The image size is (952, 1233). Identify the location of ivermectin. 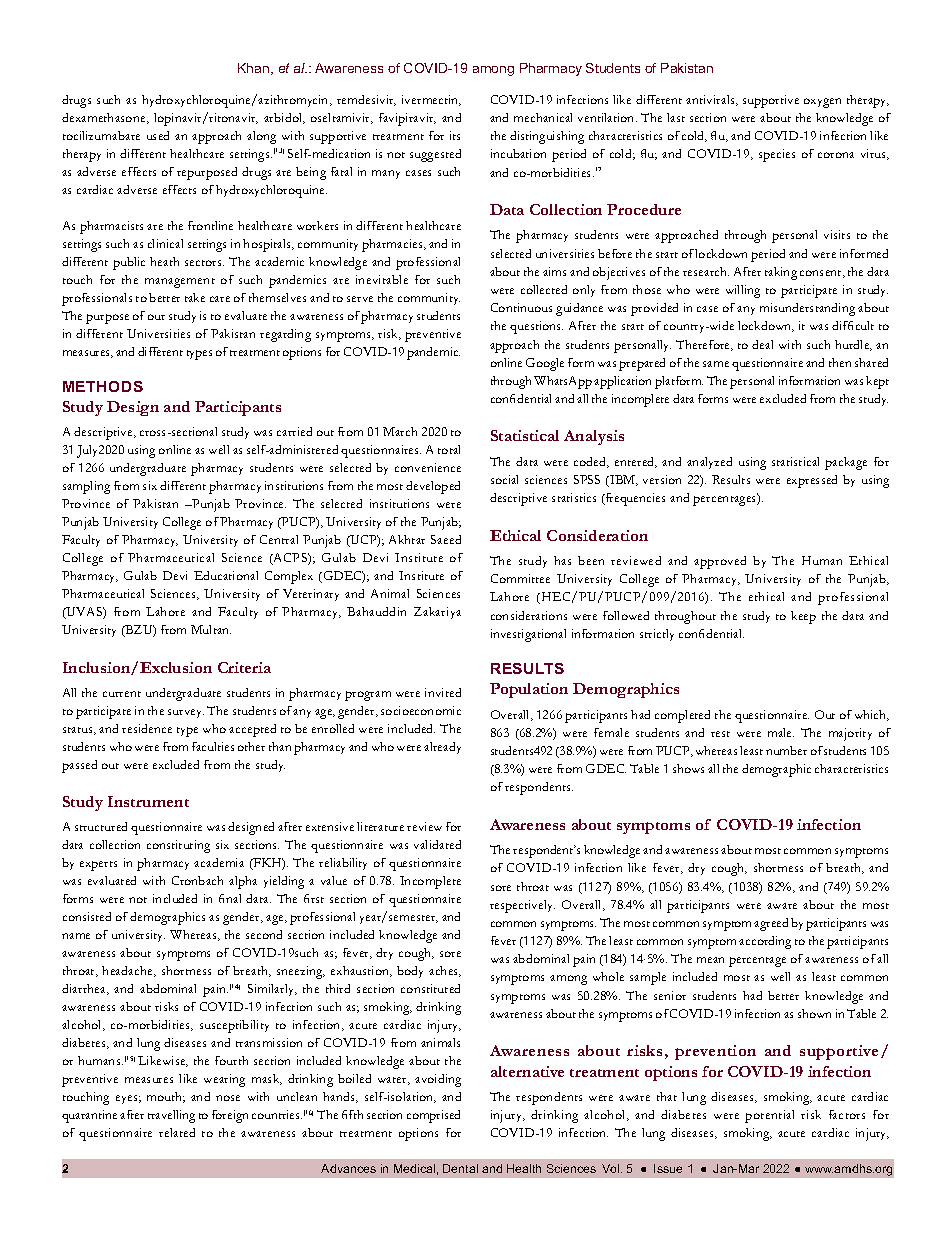
(431, 100).
